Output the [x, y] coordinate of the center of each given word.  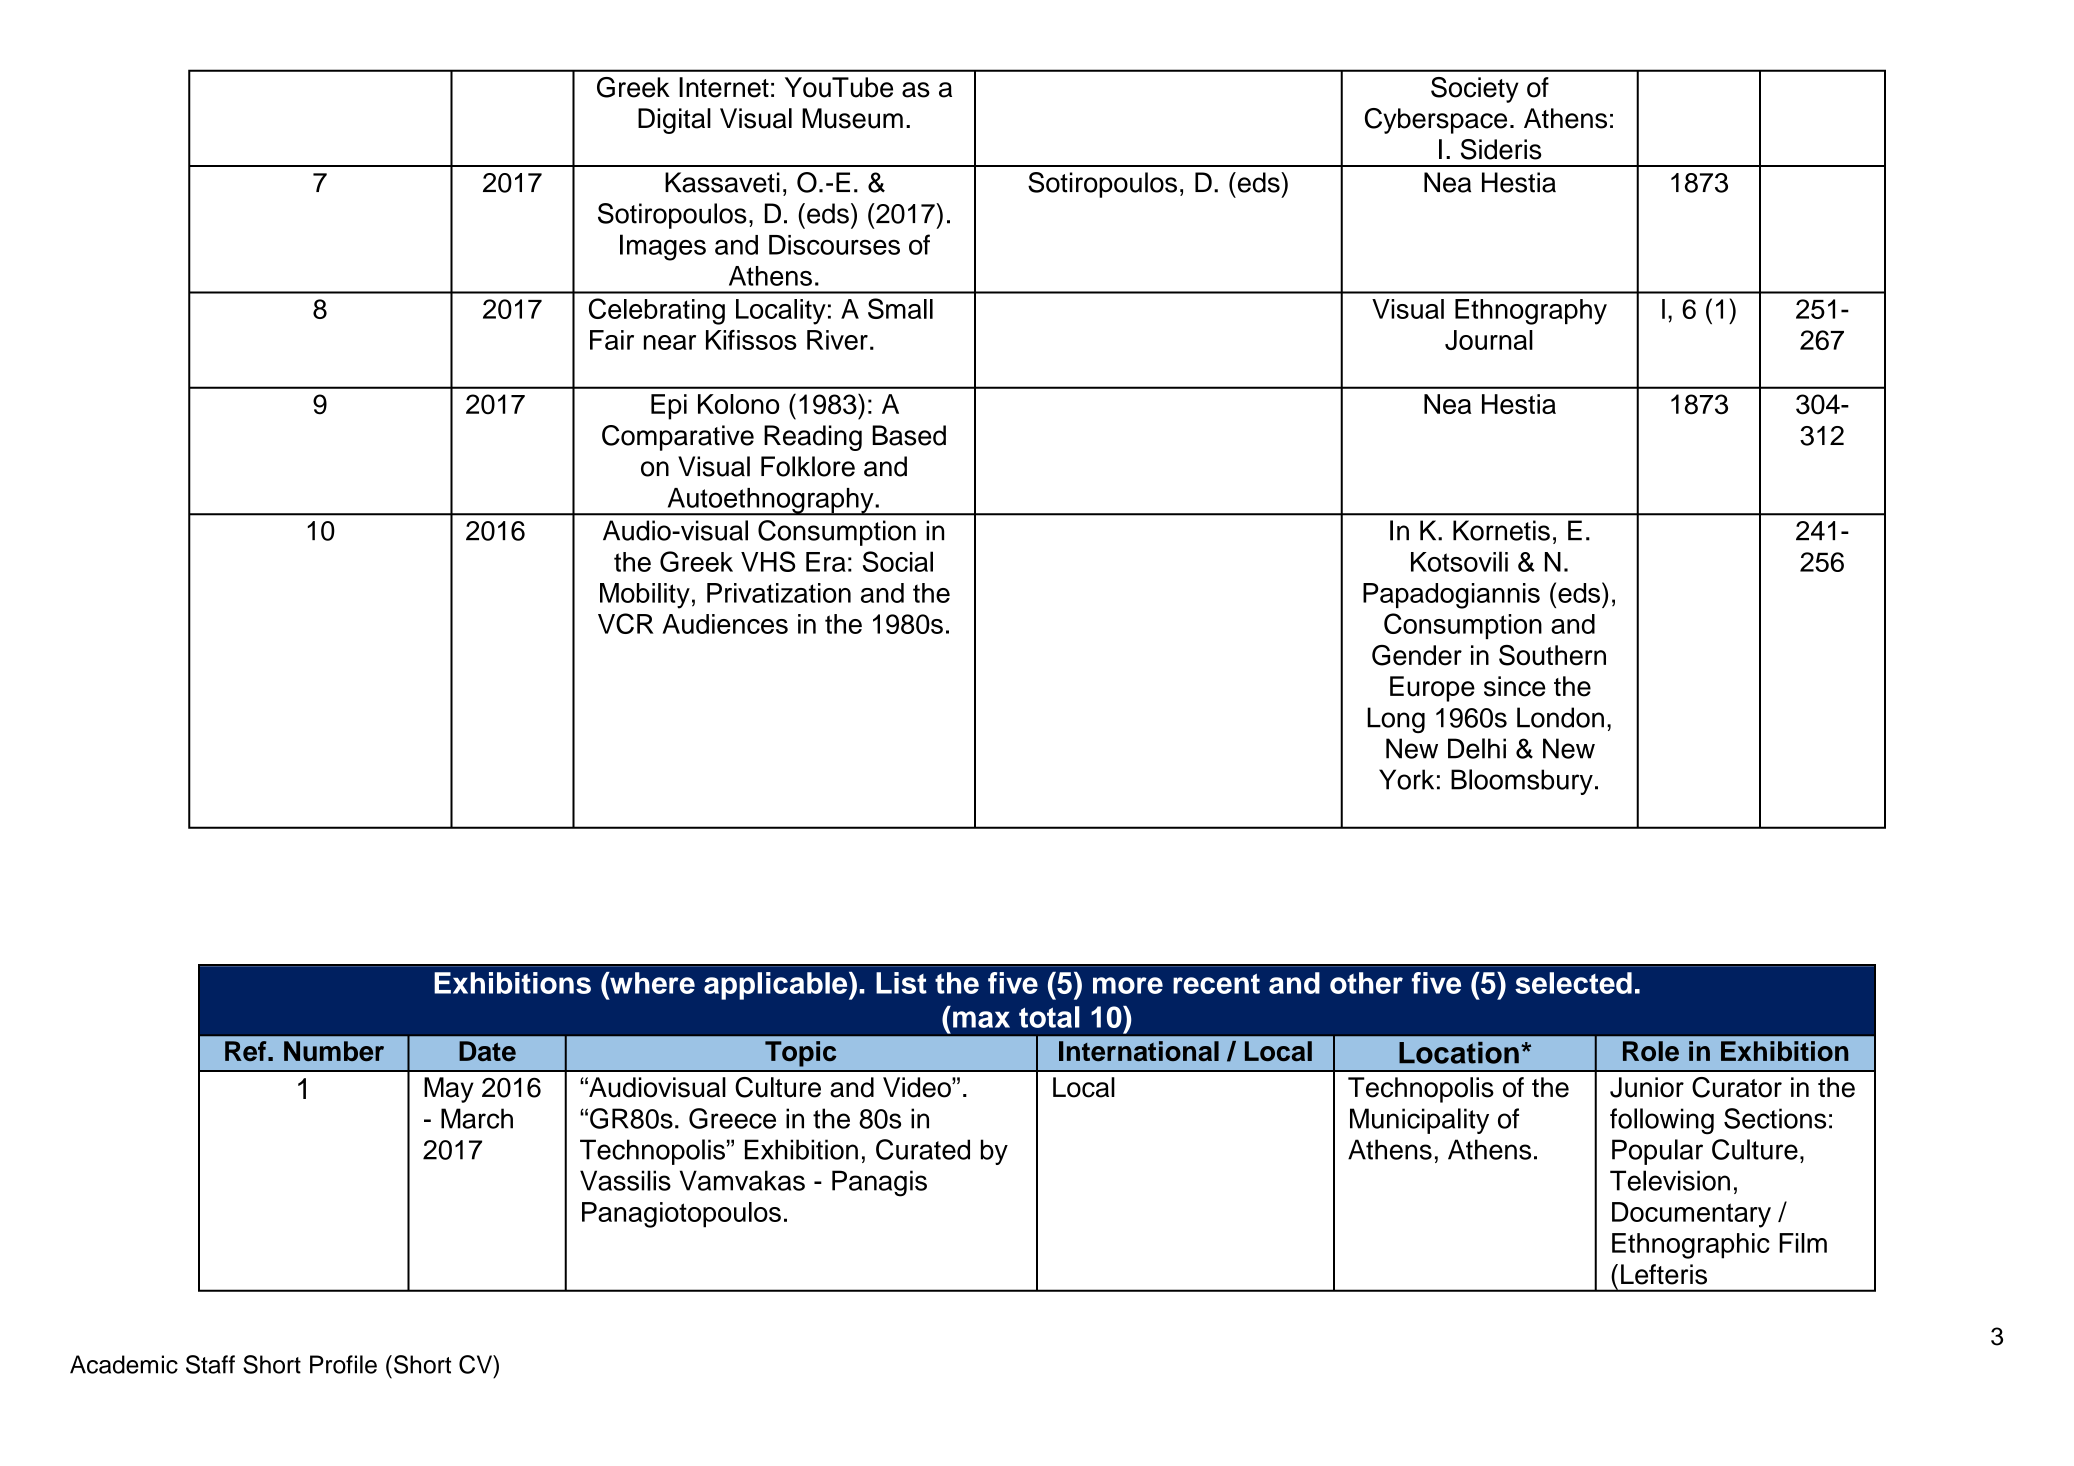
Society [1475, 90]
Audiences [725, 624]
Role [1651, 1051]
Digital [674, 121]
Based [909, 435]
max [981, 1019]
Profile [343, 1364]
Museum [852, 118]
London [1560, 717]
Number [334, 1051]
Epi [669, 407]
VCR [626, 623]
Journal [1489, 340]
